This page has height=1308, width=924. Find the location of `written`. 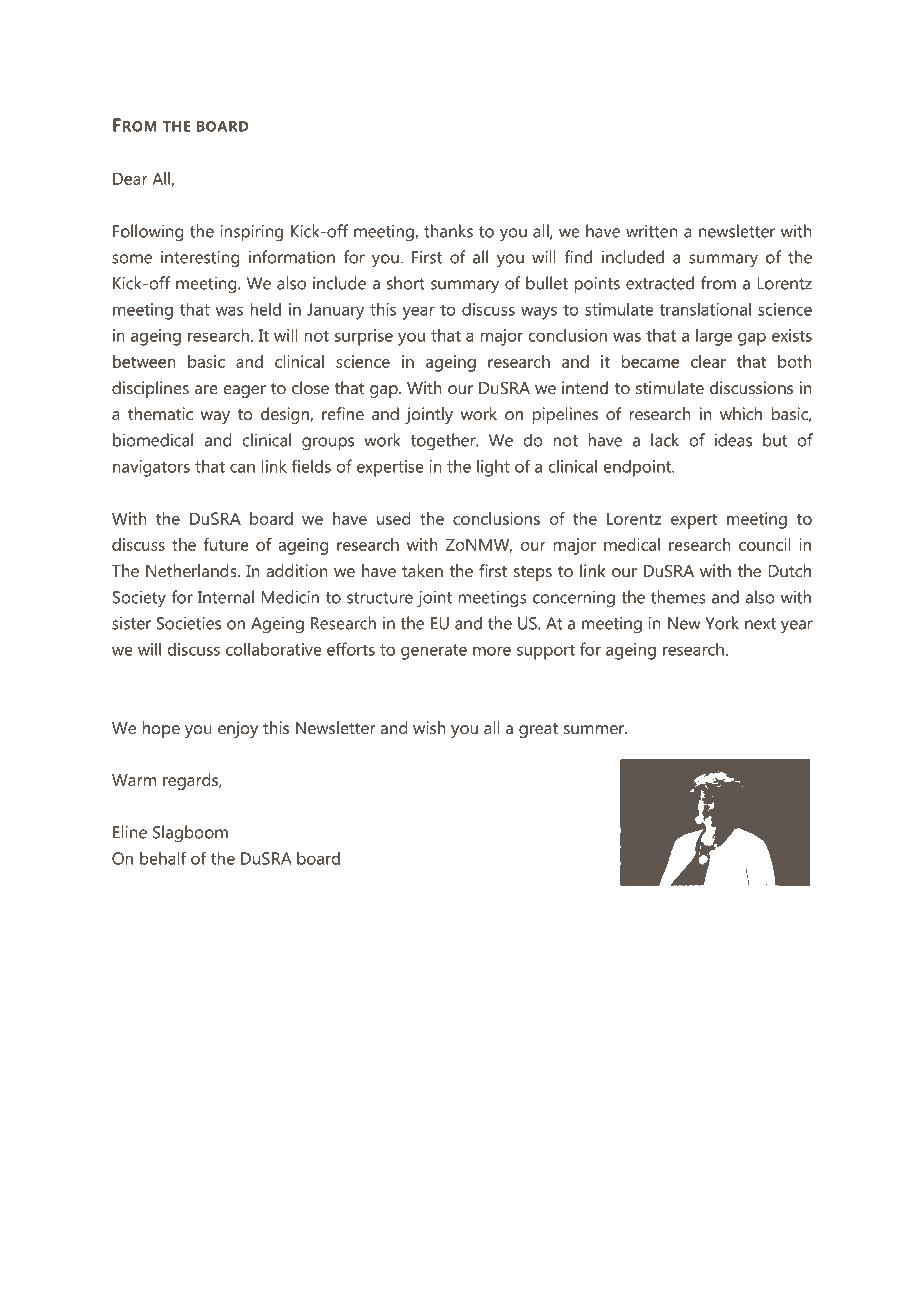

written is located at coordinates (652, 231).
